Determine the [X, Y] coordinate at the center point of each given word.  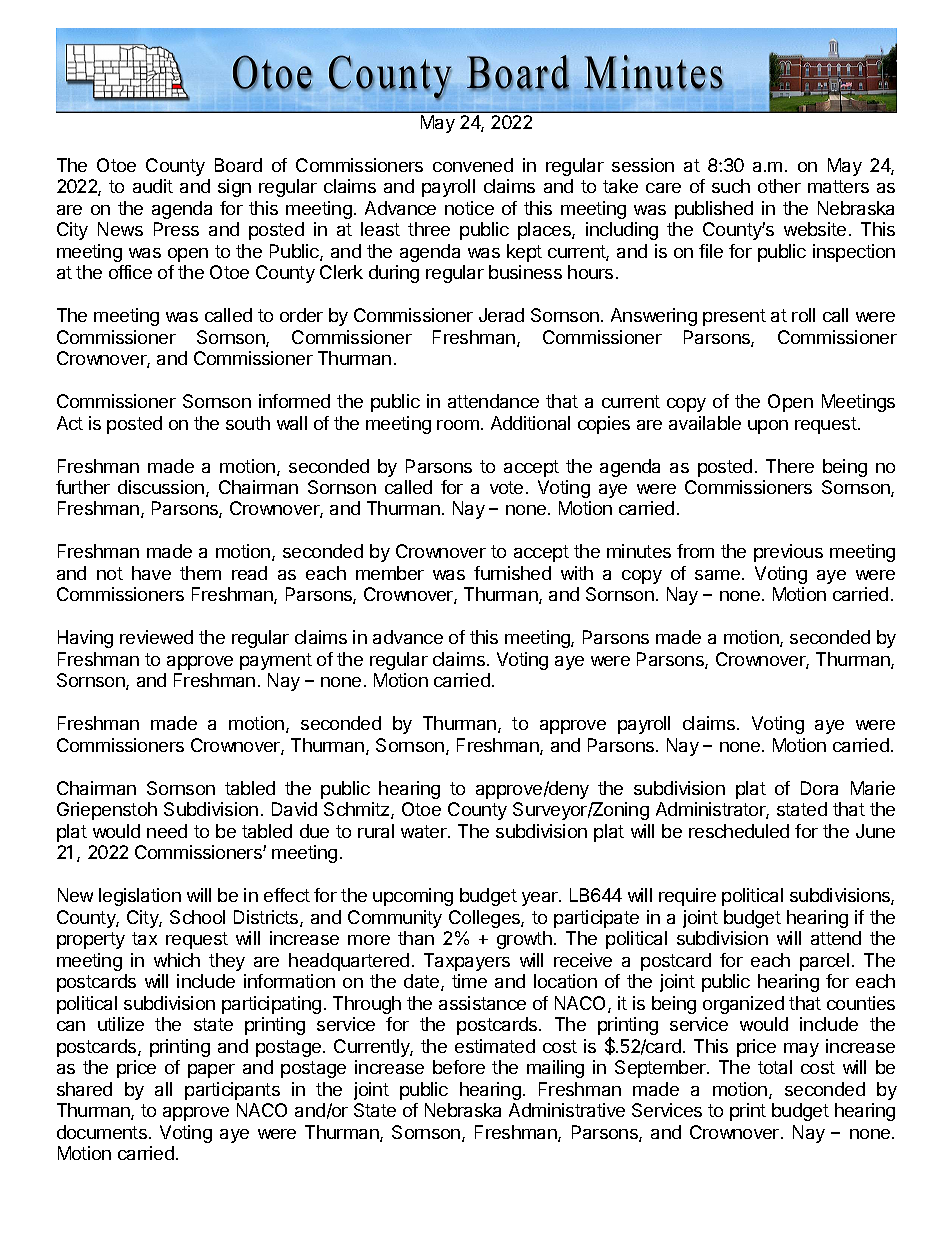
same [717, 575]
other [779, 186]
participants [232, 1091]
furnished [512, 573]
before [459, 1067]
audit [153, 186]
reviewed [156, 637]
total [775, 1067]
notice [469, 208]
